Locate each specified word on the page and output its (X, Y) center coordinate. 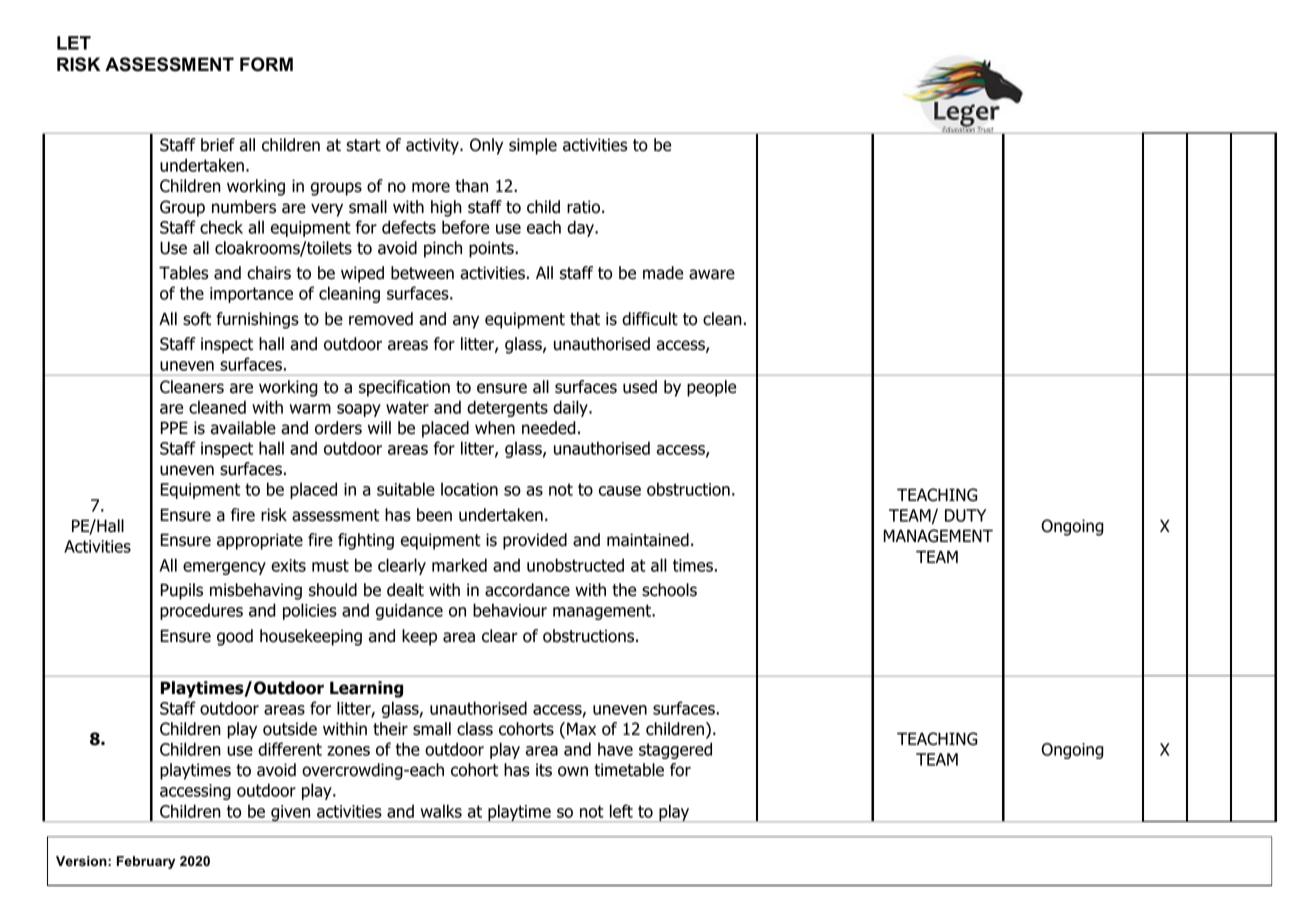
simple (533, 146)
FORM (266, 64)
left (621, 811)
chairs (269, 273)
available (243, 428)
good (235, 637)
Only (486, 146)
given (291, 813)
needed (549, 428)
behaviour (510, 610)
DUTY (965, 515)
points (492, 249)
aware (712, 274)
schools (669, 590)
